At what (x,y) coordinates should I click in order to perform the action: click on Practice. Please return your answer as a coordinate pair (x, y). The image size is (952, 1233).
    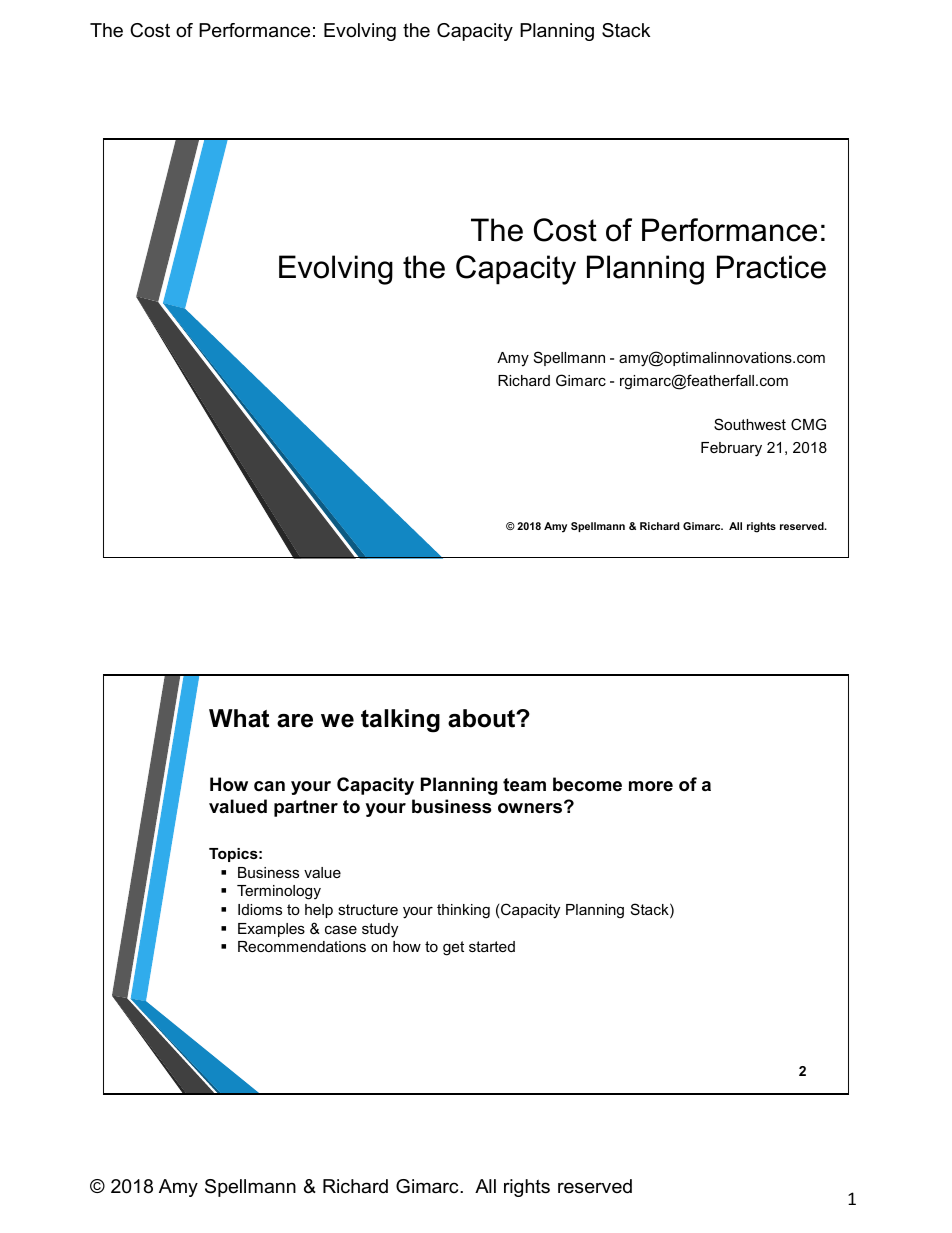
    Looking at the image, I should click on (771, 267).
